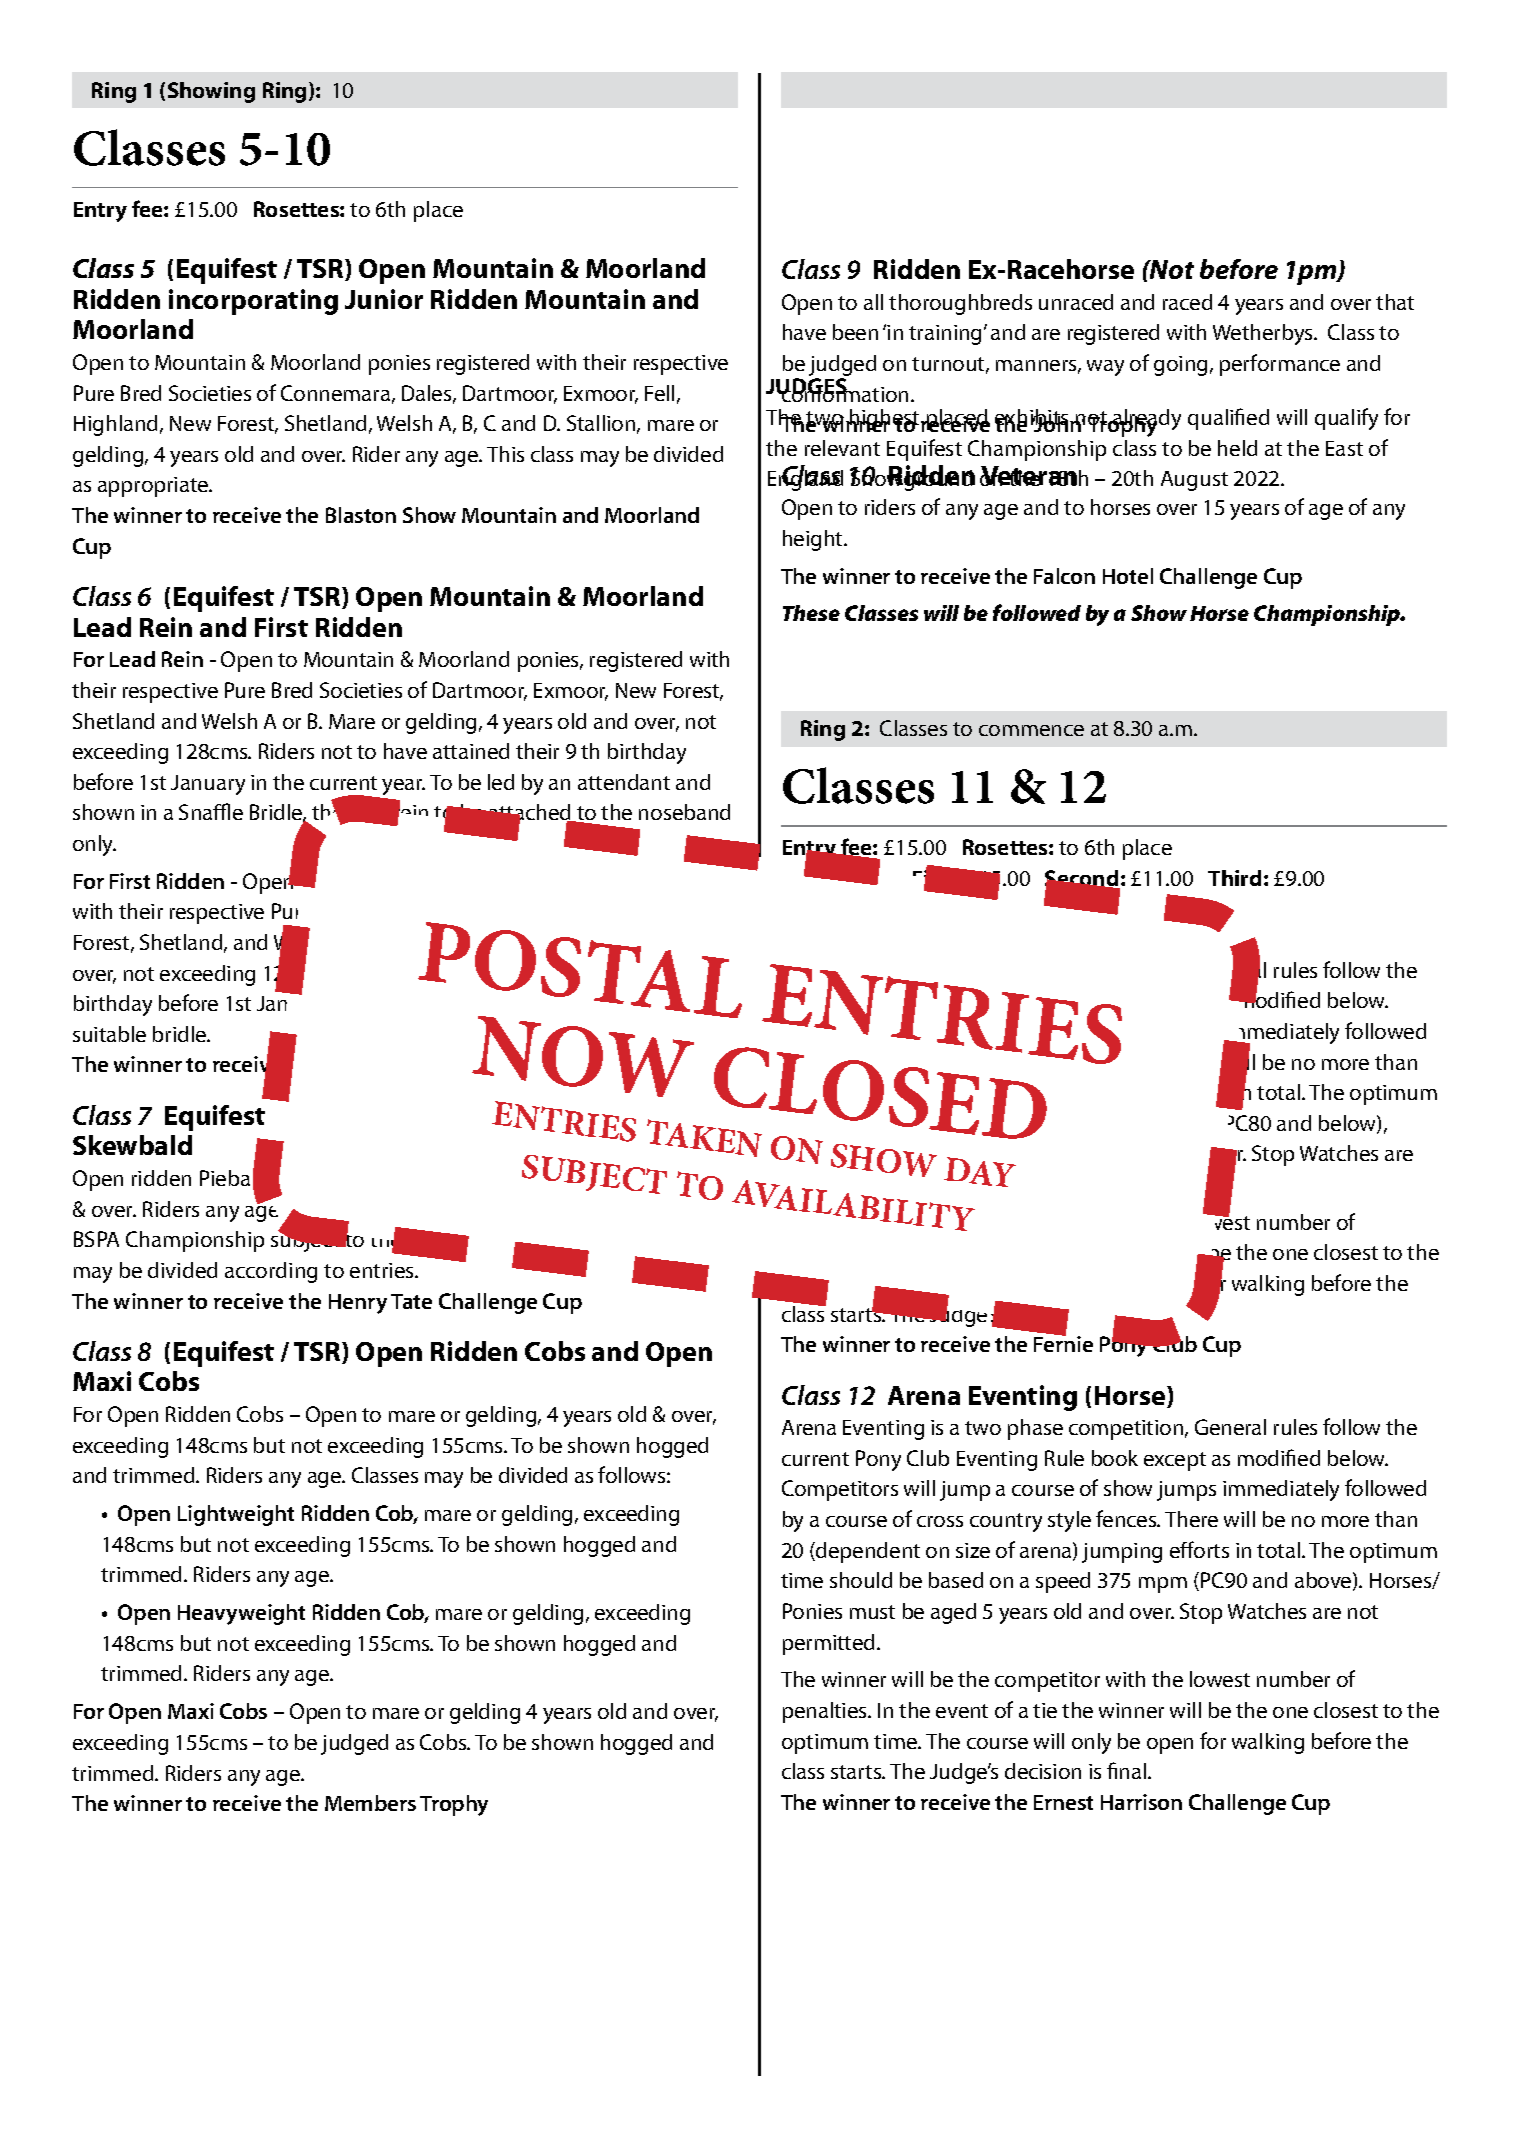  Describe the element at coordinates (501, 782) in the screenshot. I see `led` at that location.
